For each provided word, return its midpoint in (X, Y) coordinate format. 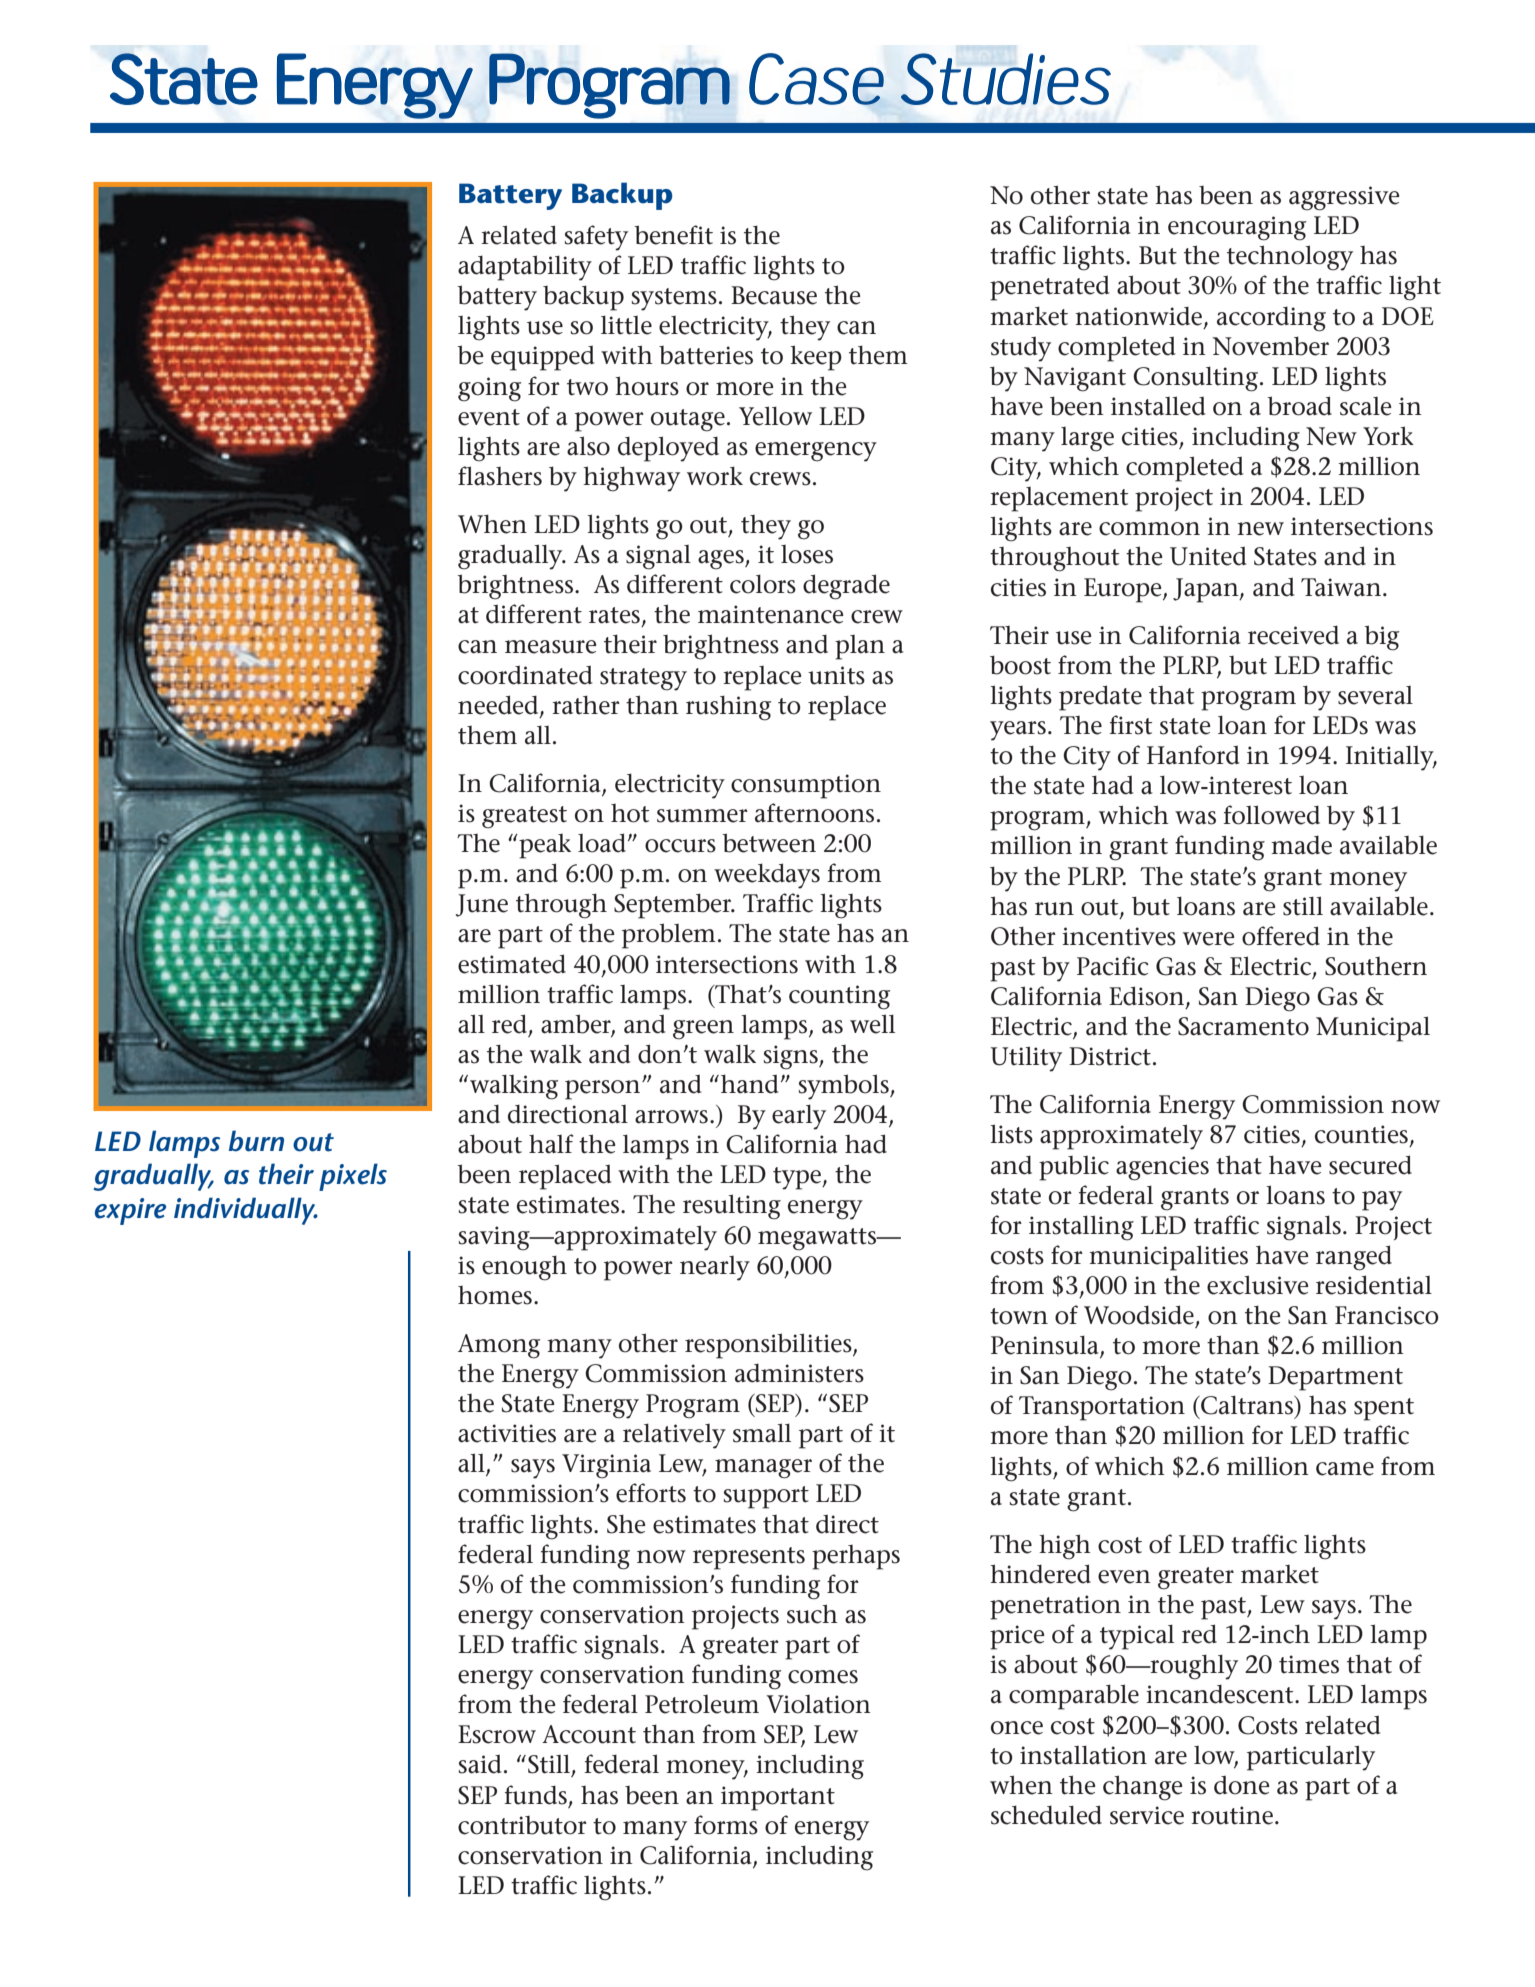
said (480, 1764)
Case (816, 79)
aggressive (1344, 198)
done (1242, 1785)
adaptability (525, 268)
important (778, 1798)
